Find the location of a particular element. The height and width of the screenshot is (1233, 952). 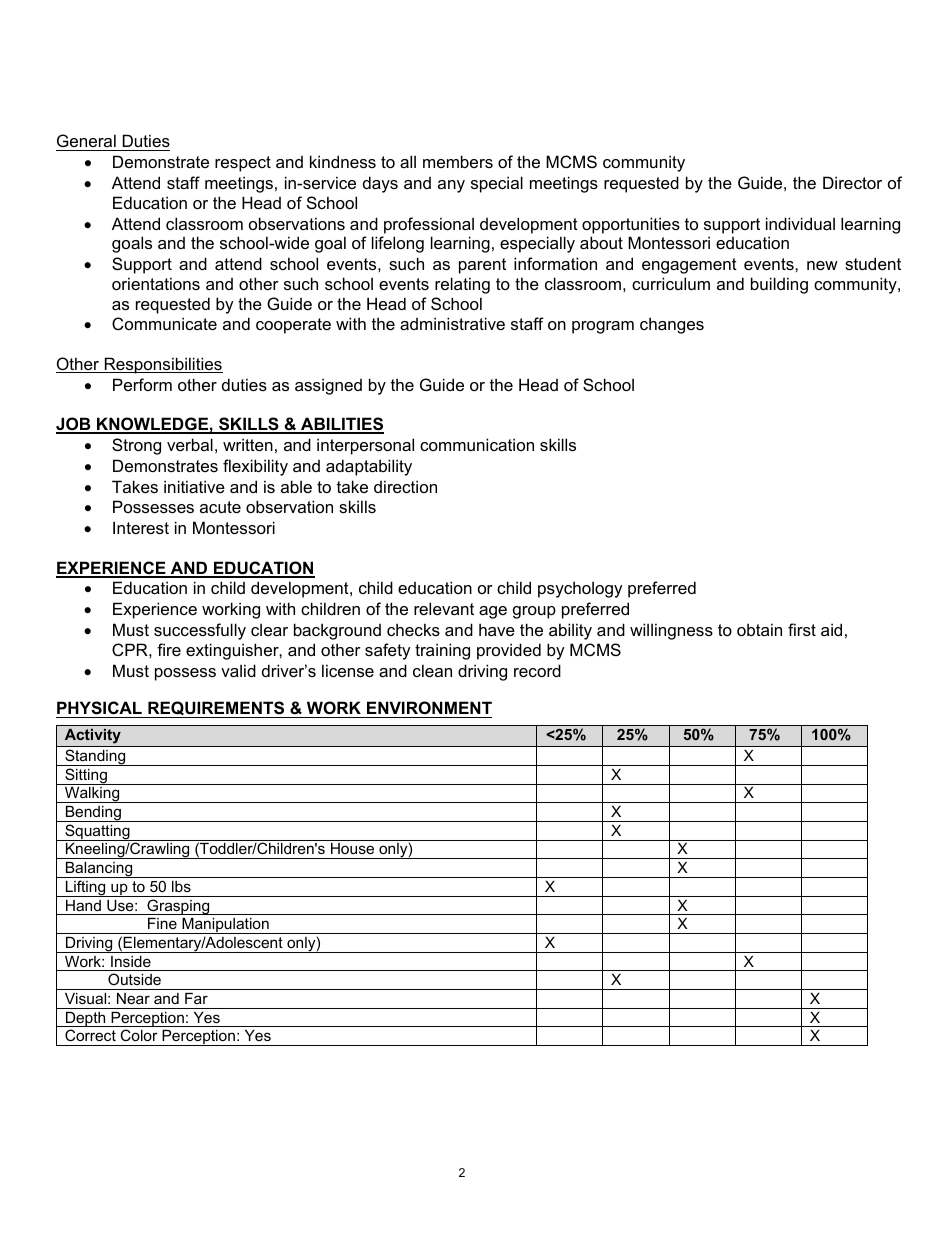

obtain is located at coordinates (759, 629).
